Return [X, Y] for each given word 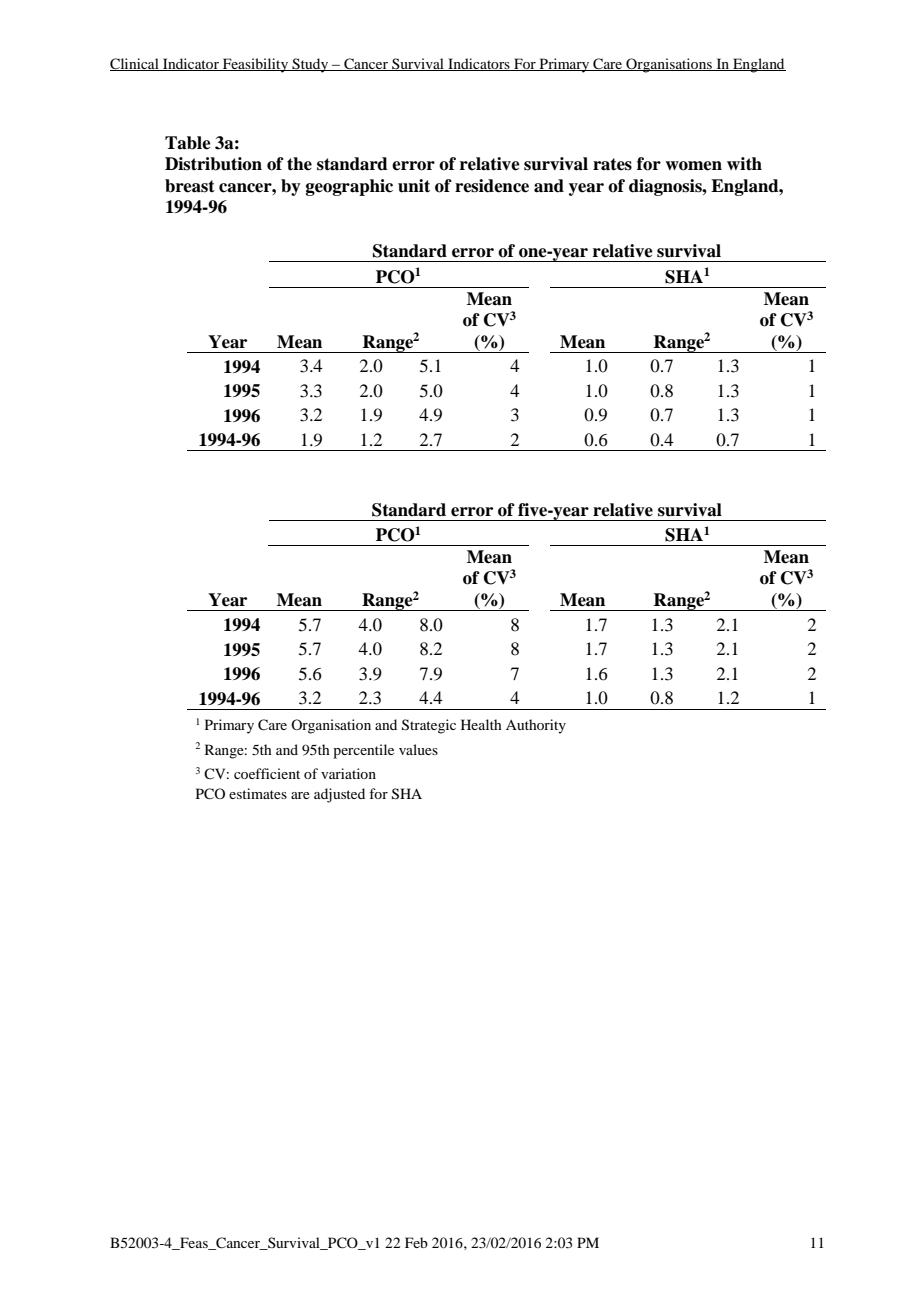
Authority [536, 726]
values [418, 749]
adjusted [339, 795]
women [693, 166]
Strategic [429, 726]
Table [188, 143]
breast [190, 186]
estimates [258, 793]
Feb [416, 1242]
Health [481, 724]
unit [414, 186]
